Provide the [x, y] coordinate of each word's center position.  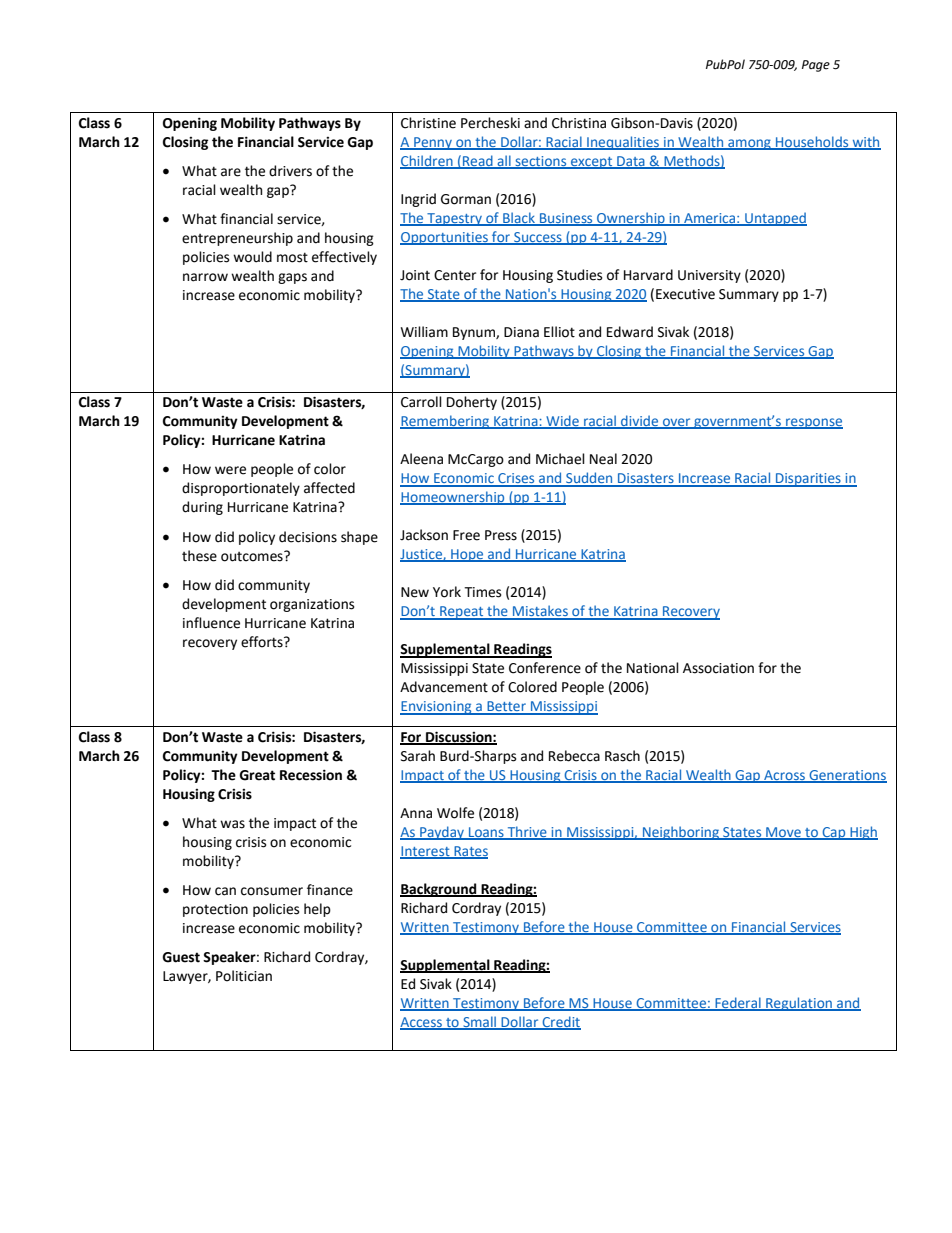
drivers [290, 171]
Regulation [799, 1004]
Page [816, 66]
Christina [579, 123]
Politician [244, 976]
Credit [560, 1023]
